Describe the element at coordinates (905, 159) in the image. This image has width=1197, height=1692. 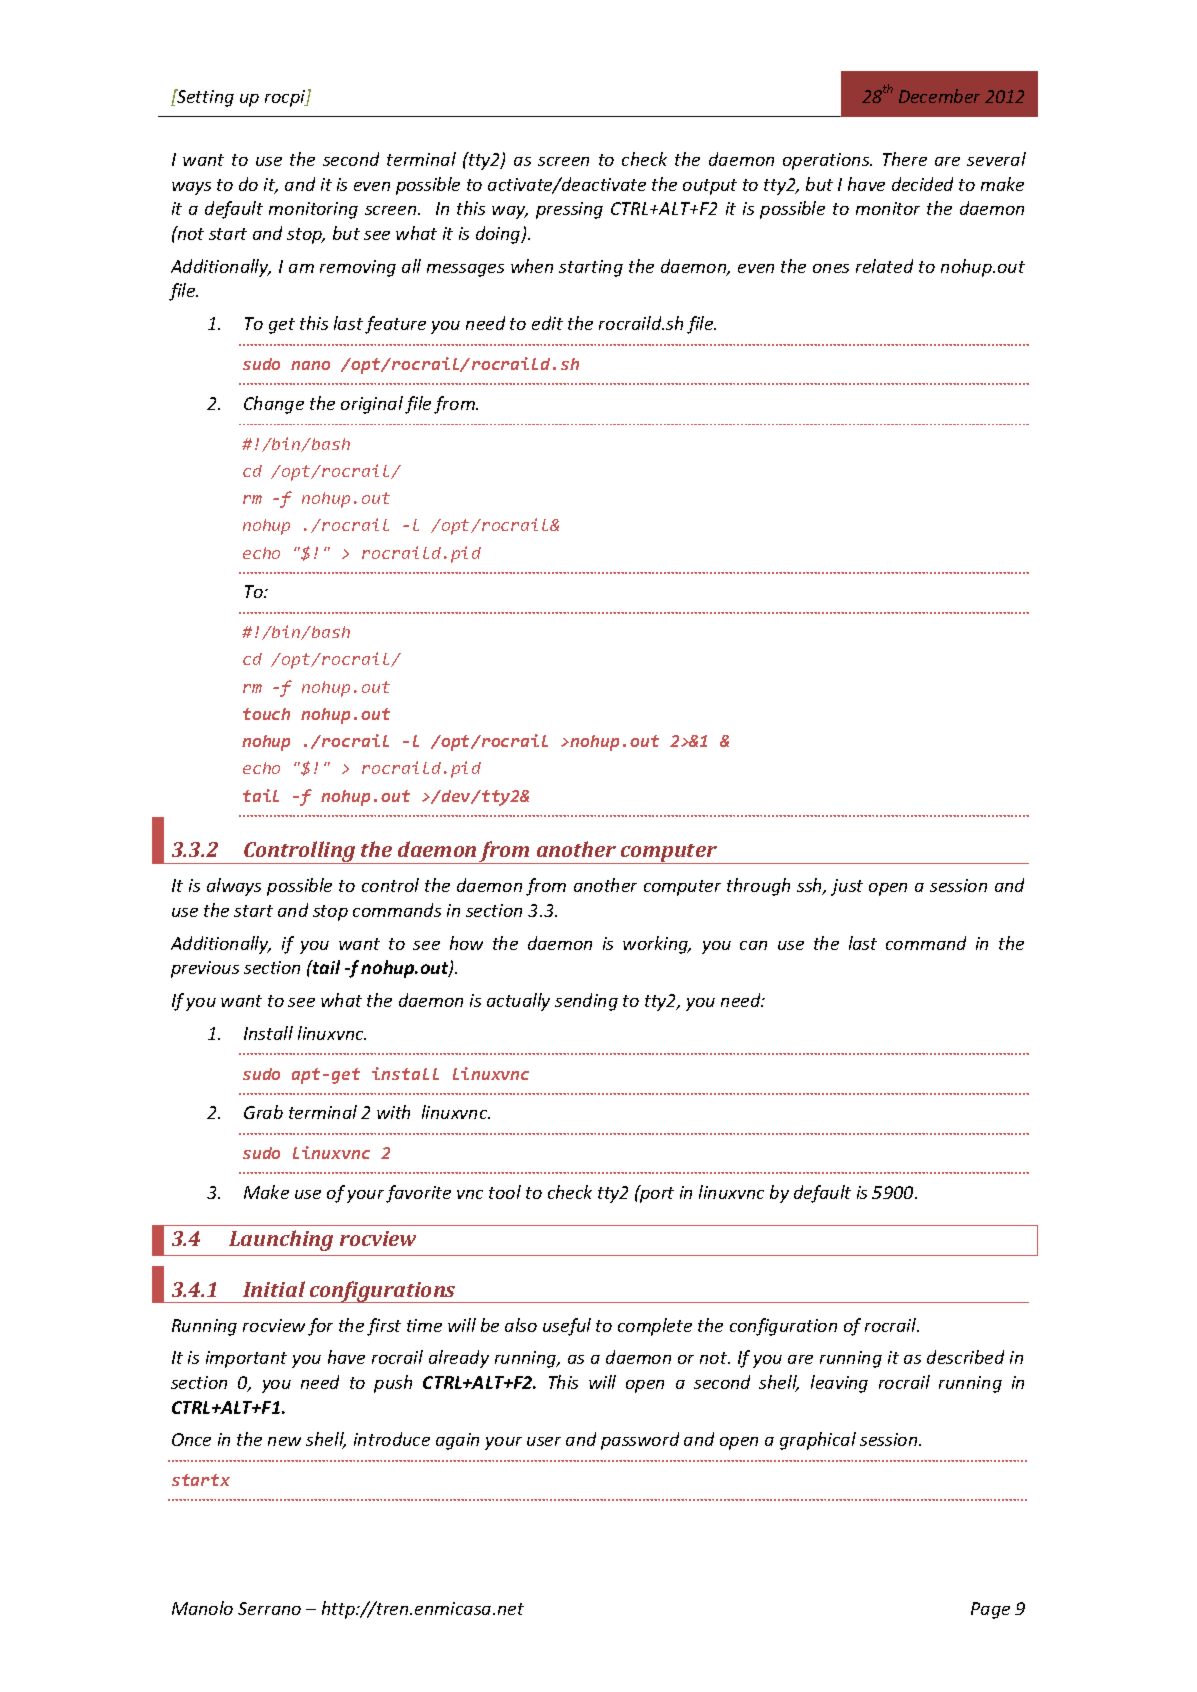
I see `There` at that location.
